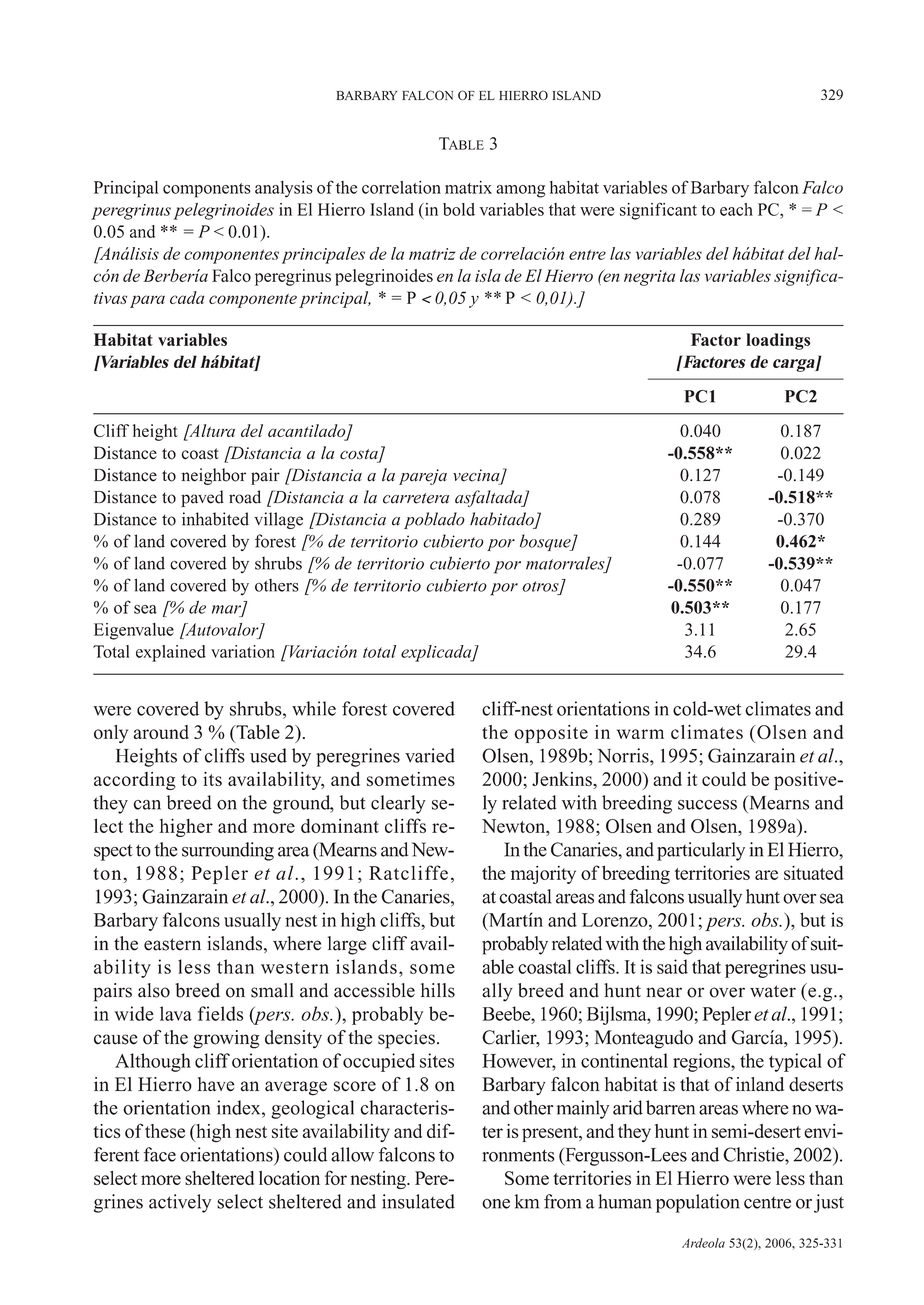 Image resolution: width=924 pixels, height=1305 pixels. Describe the element at coordinates (134, 631) in the screenshot. I see `Eigenvalue` at that location.
